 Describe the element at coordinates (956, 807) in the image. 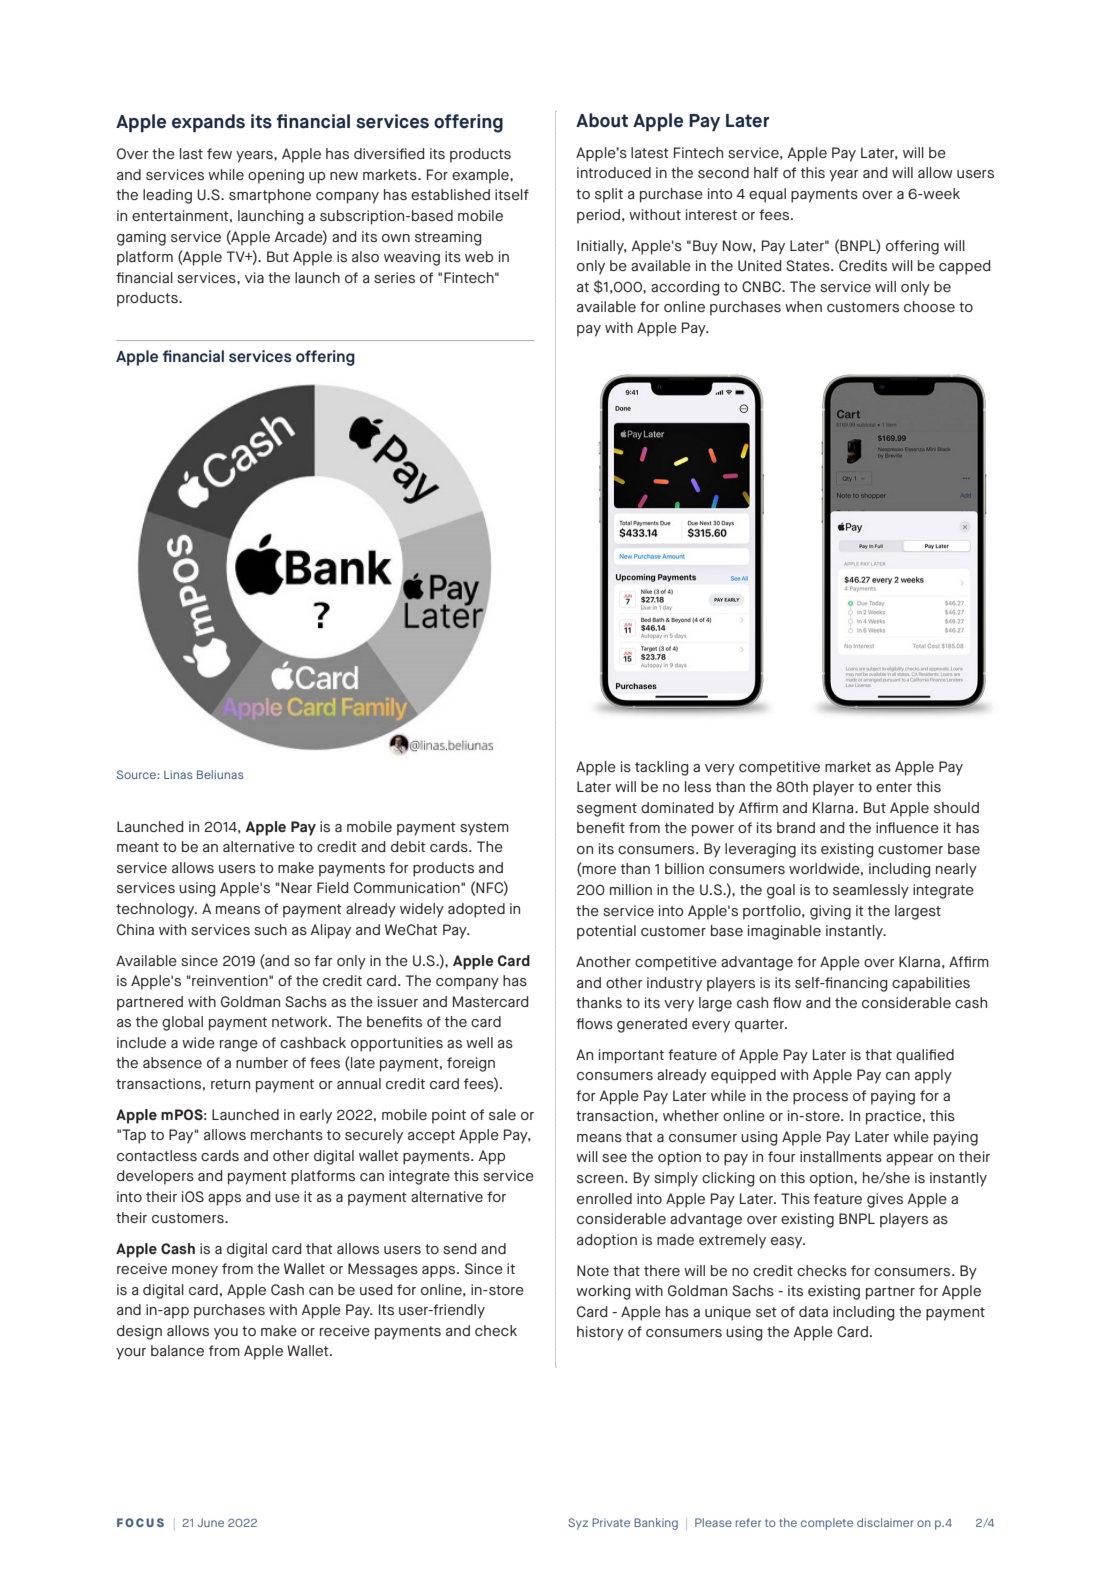

I see `should` at that location.
